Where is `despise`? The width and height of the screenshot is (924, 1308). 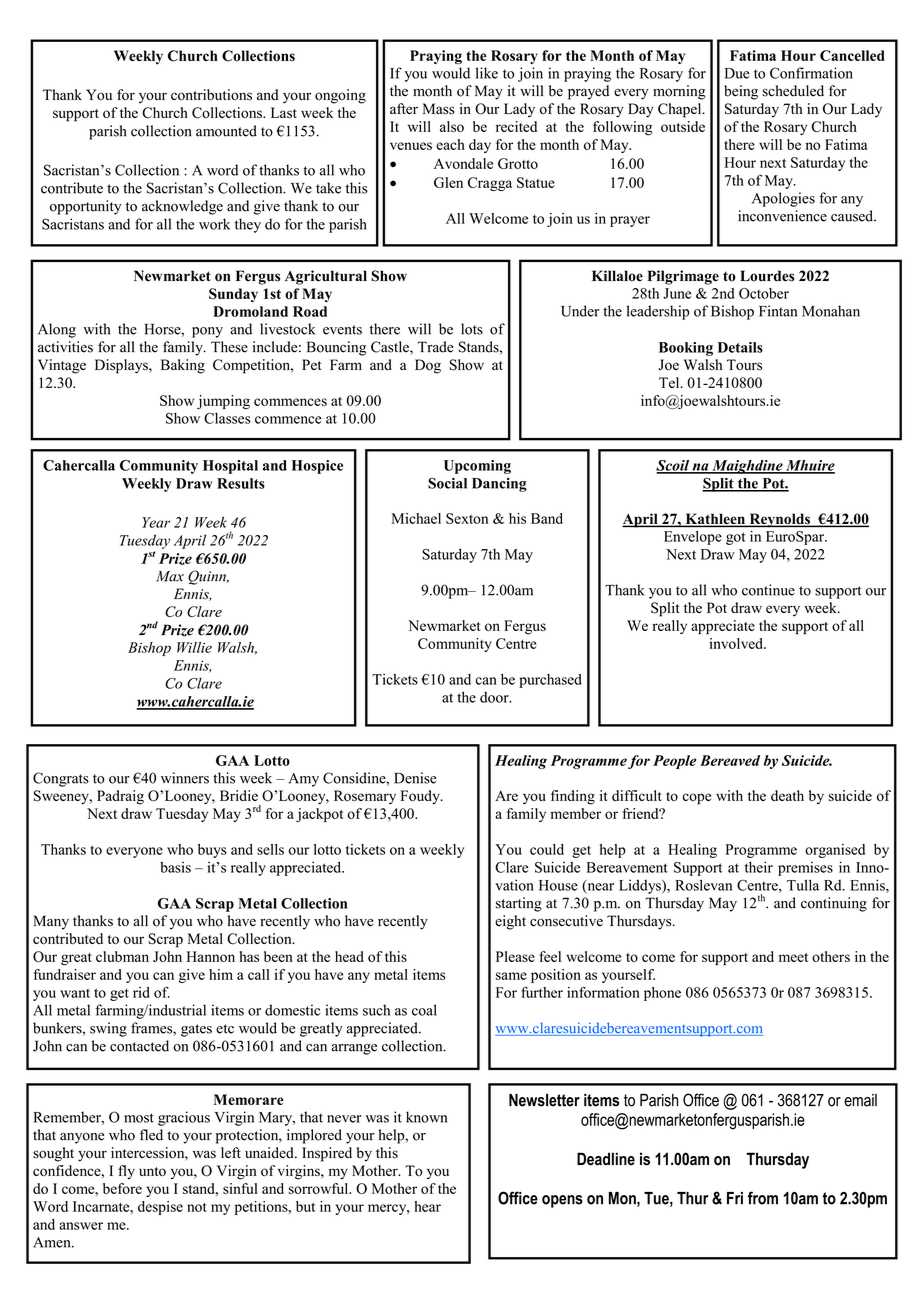 despise is located at coordinates (160, 1208).
